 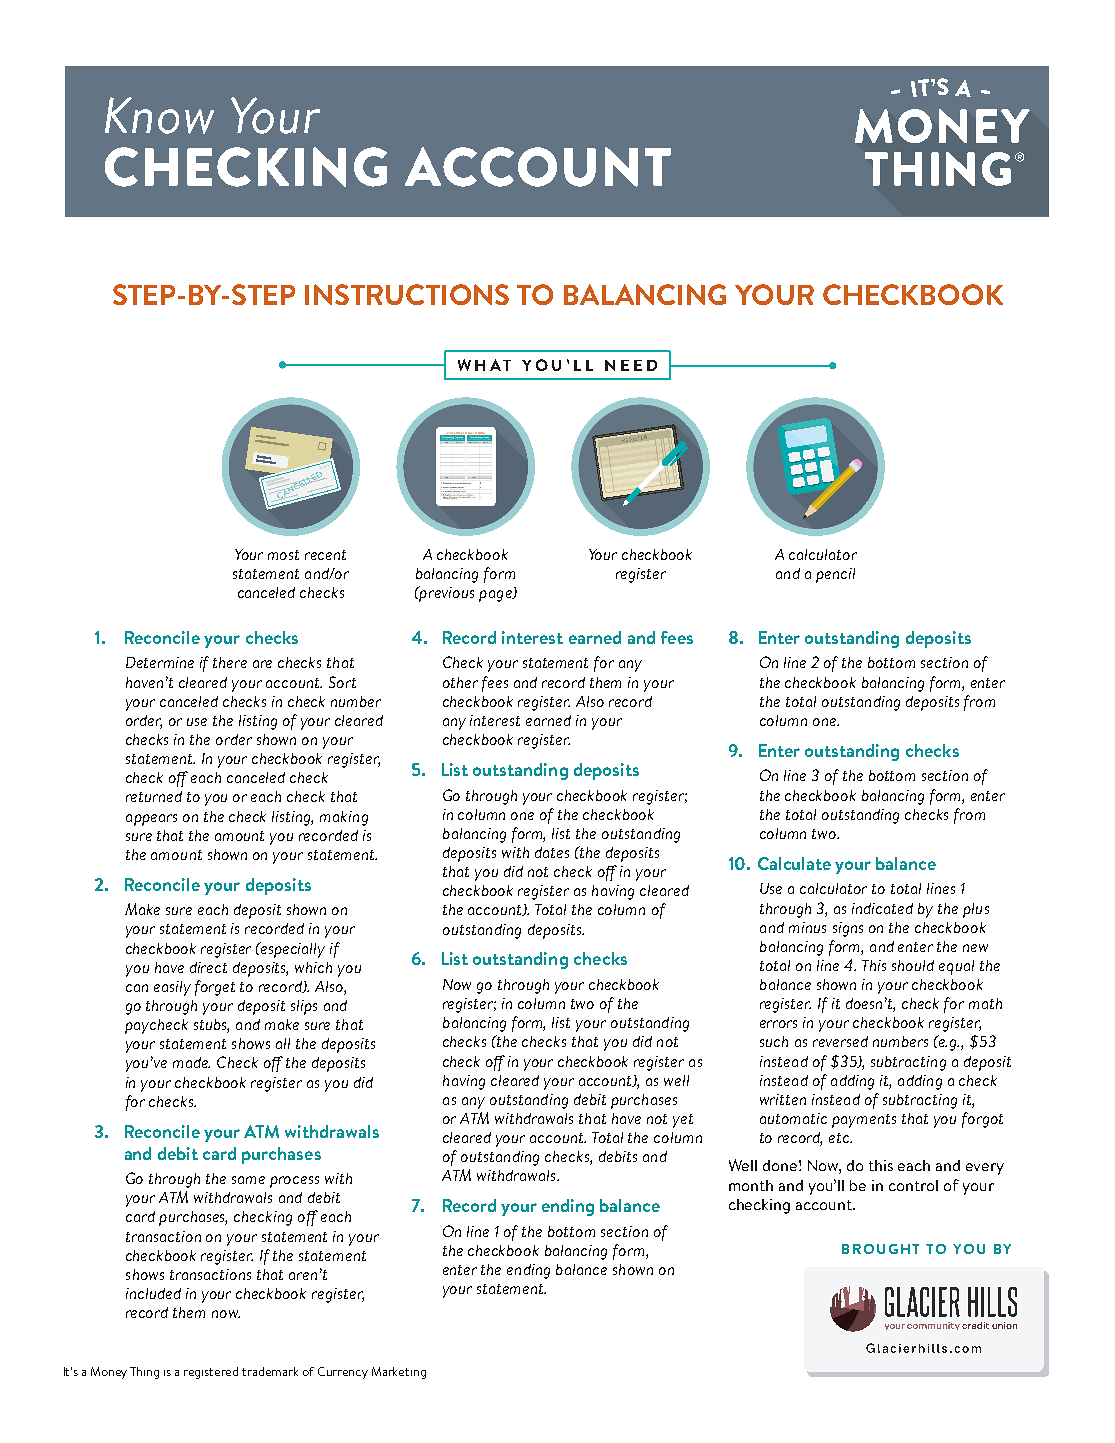 What do you see at coordinates (407, 294) in the image?
I see `INSTRUCTIONS` at bounding box center [407, 294].
